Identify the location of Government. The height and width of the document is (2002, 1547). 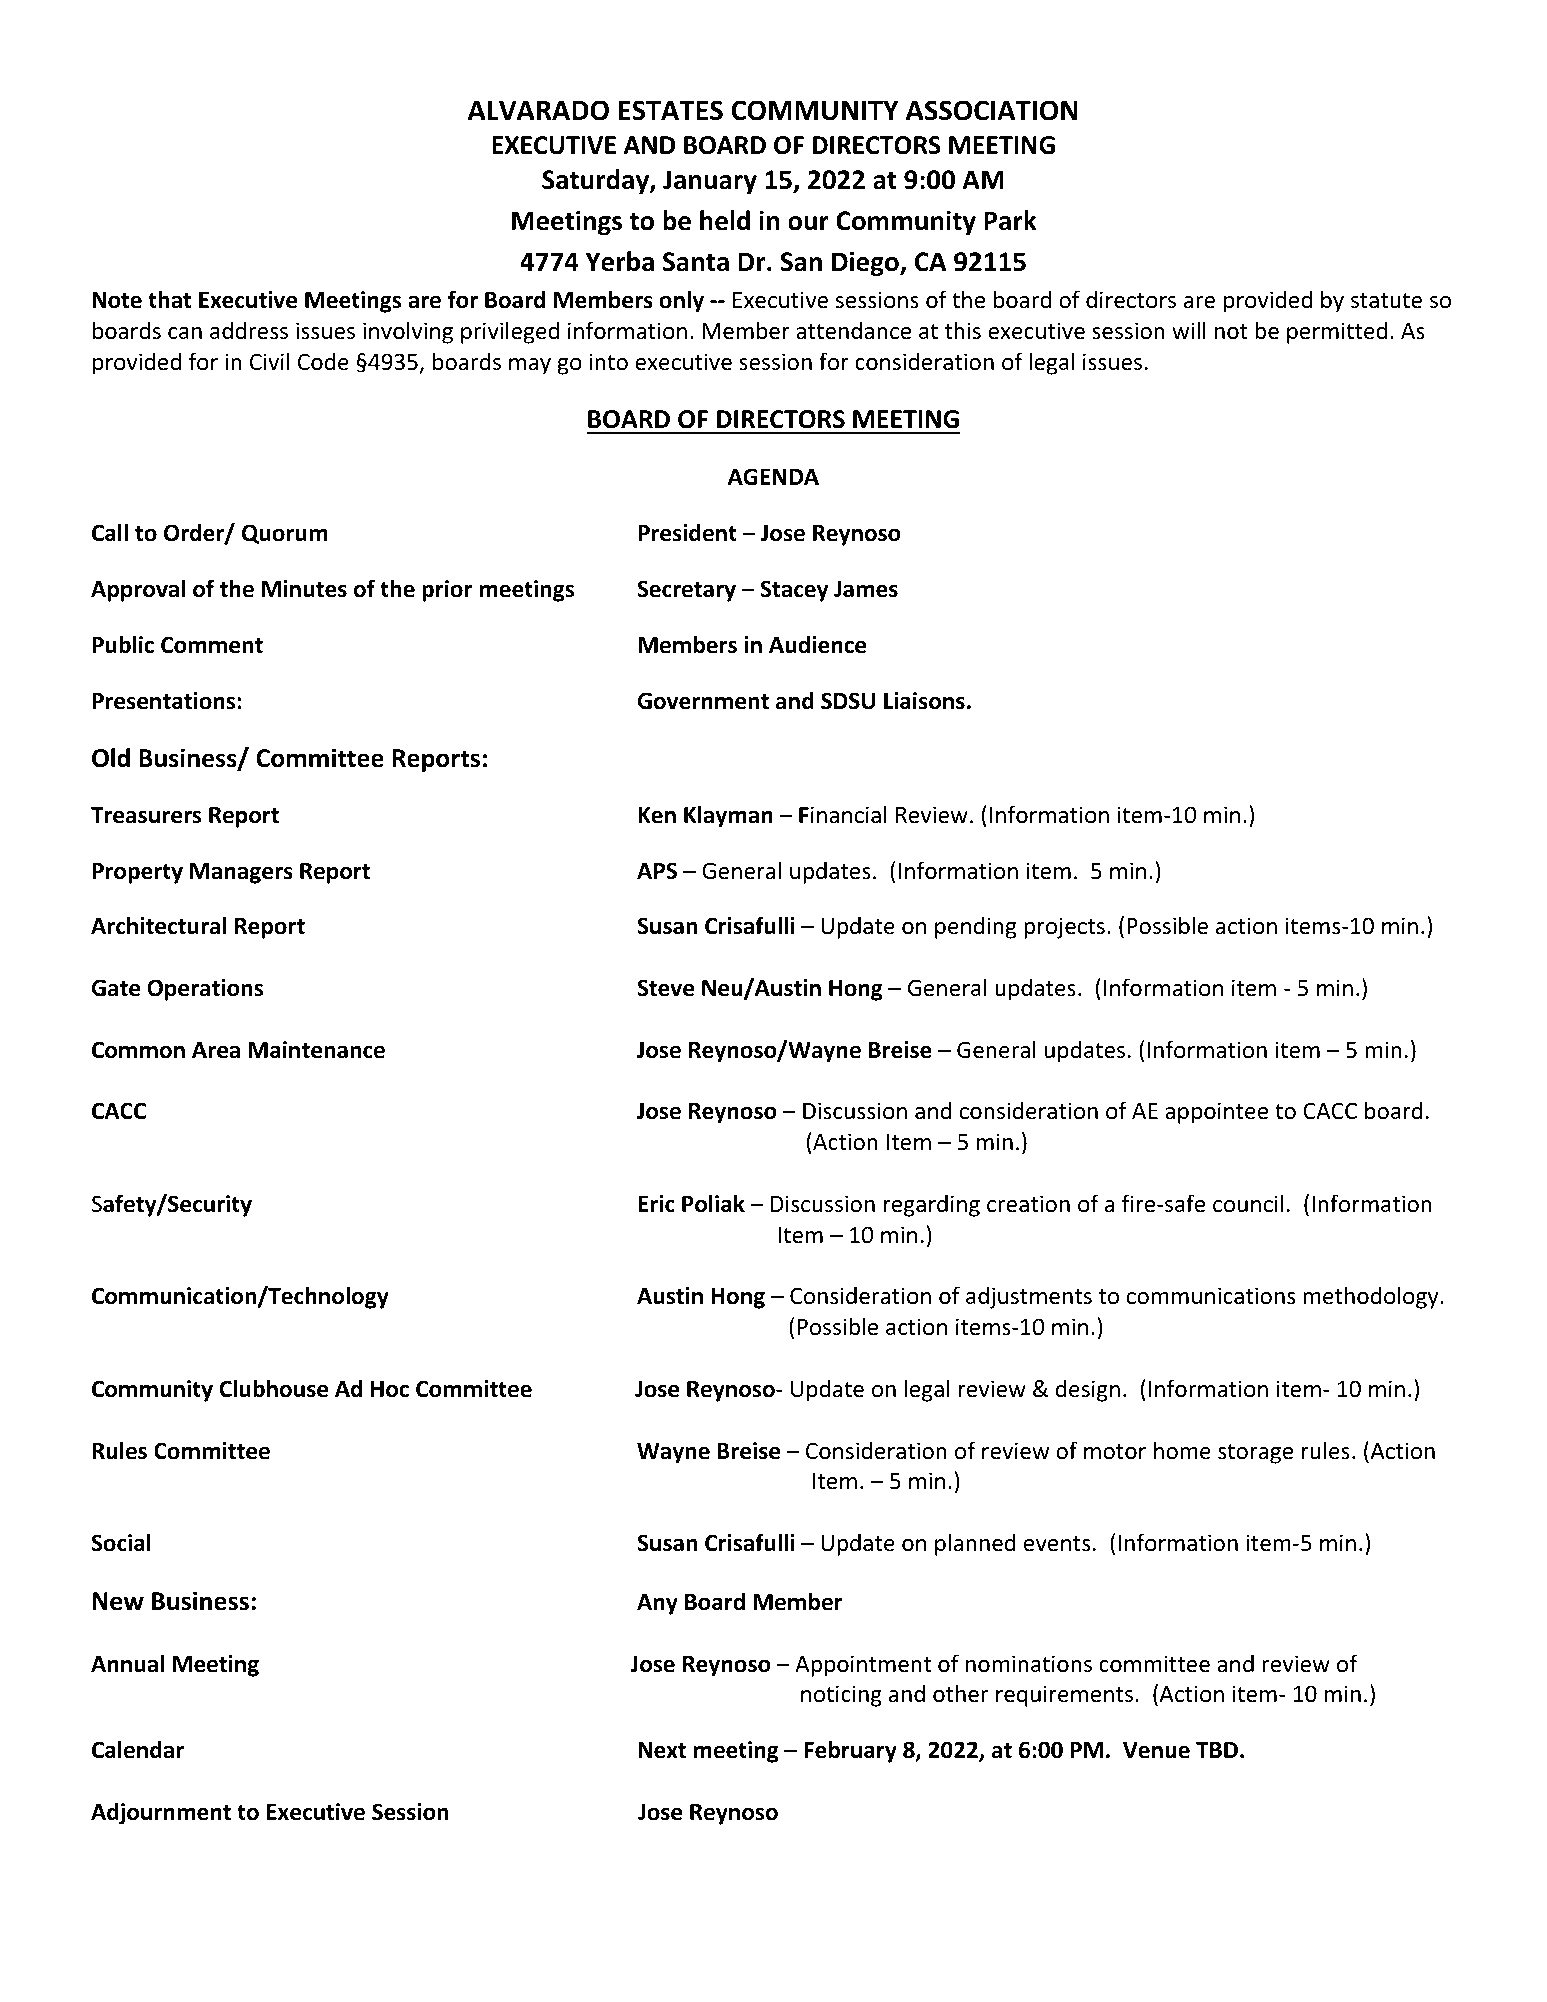
(703, 701).
